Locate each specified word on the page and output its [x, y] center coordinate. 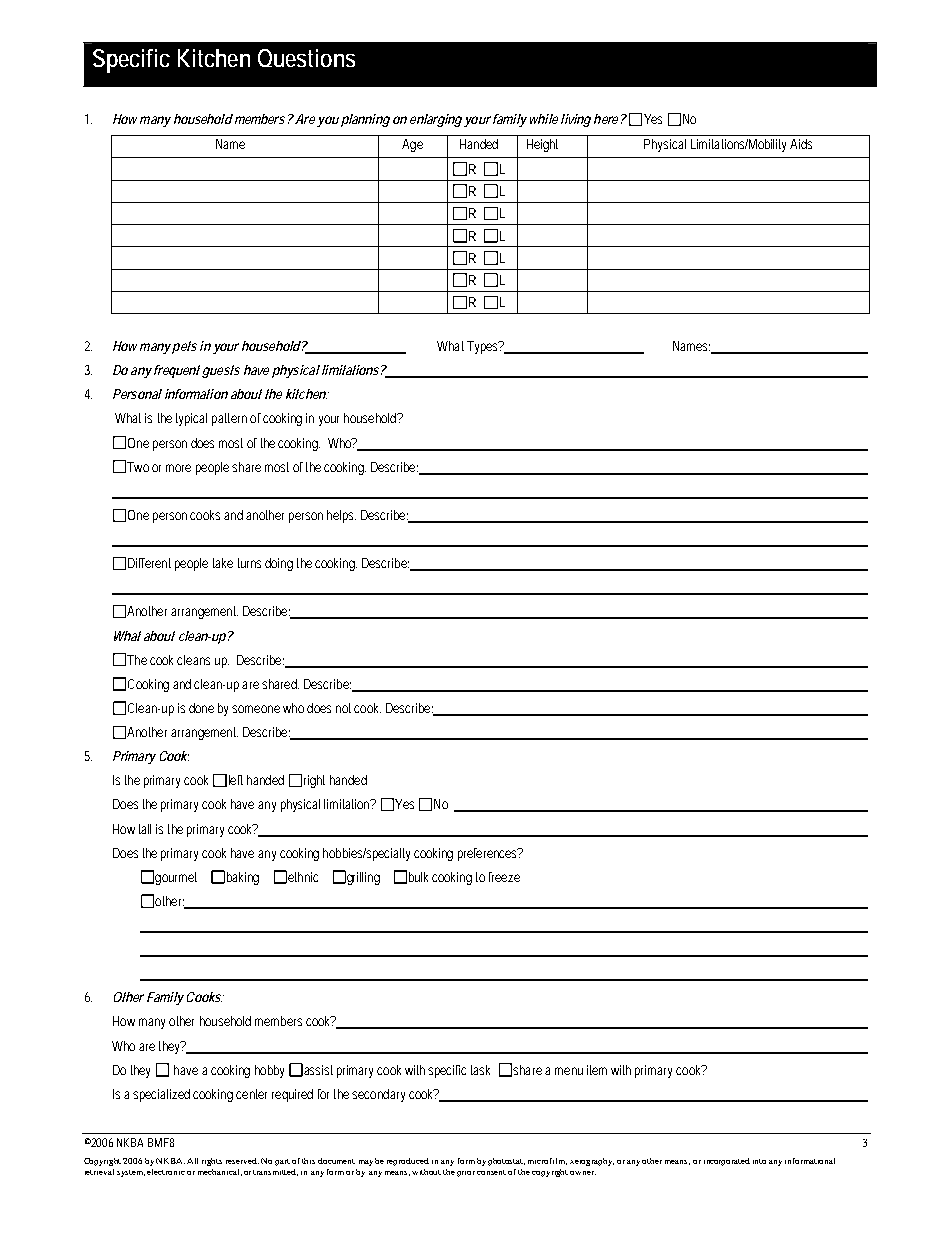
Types [484, 347]
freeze [504, 877]
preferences [489, 854]
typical [191, 419]
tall [145, 829]
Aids [801, 144]
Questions [306, 58]
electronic [166, 1172]
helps [341, 516]
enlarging [436, 120]
